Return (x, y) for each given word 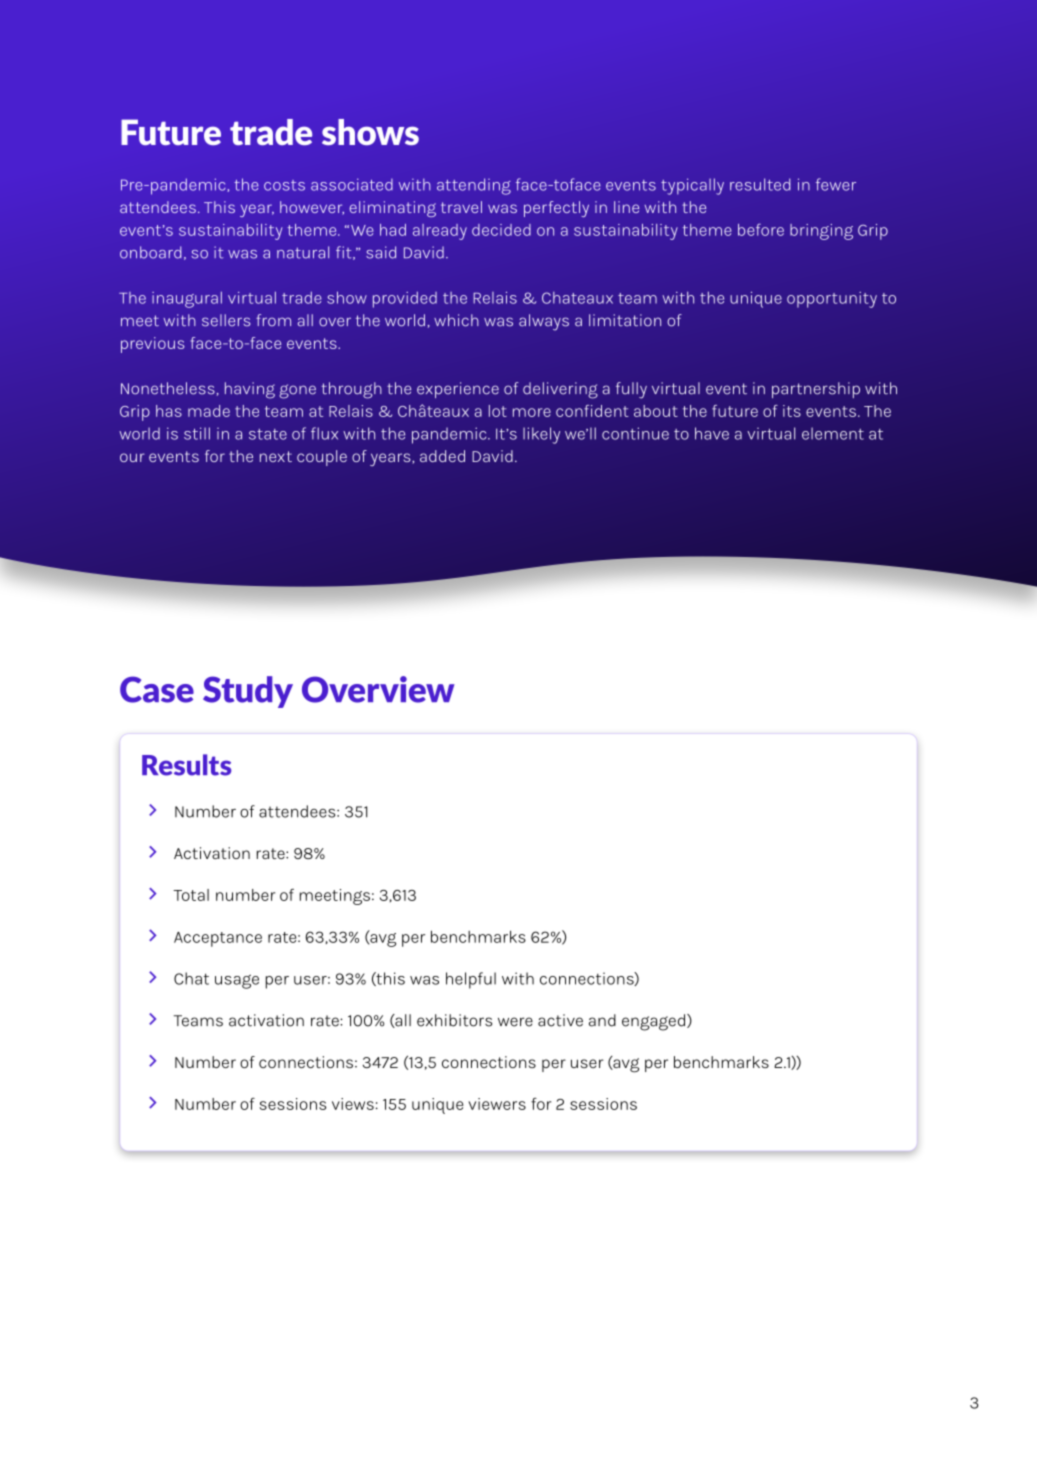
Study (248, 692)
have (712, 433)
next (276, 456)
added (442, 456)
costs (284, 185)
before (761, 229)
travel (461, 207)
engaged (655, 1022)
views (353, 1104)
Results (186, 765)
